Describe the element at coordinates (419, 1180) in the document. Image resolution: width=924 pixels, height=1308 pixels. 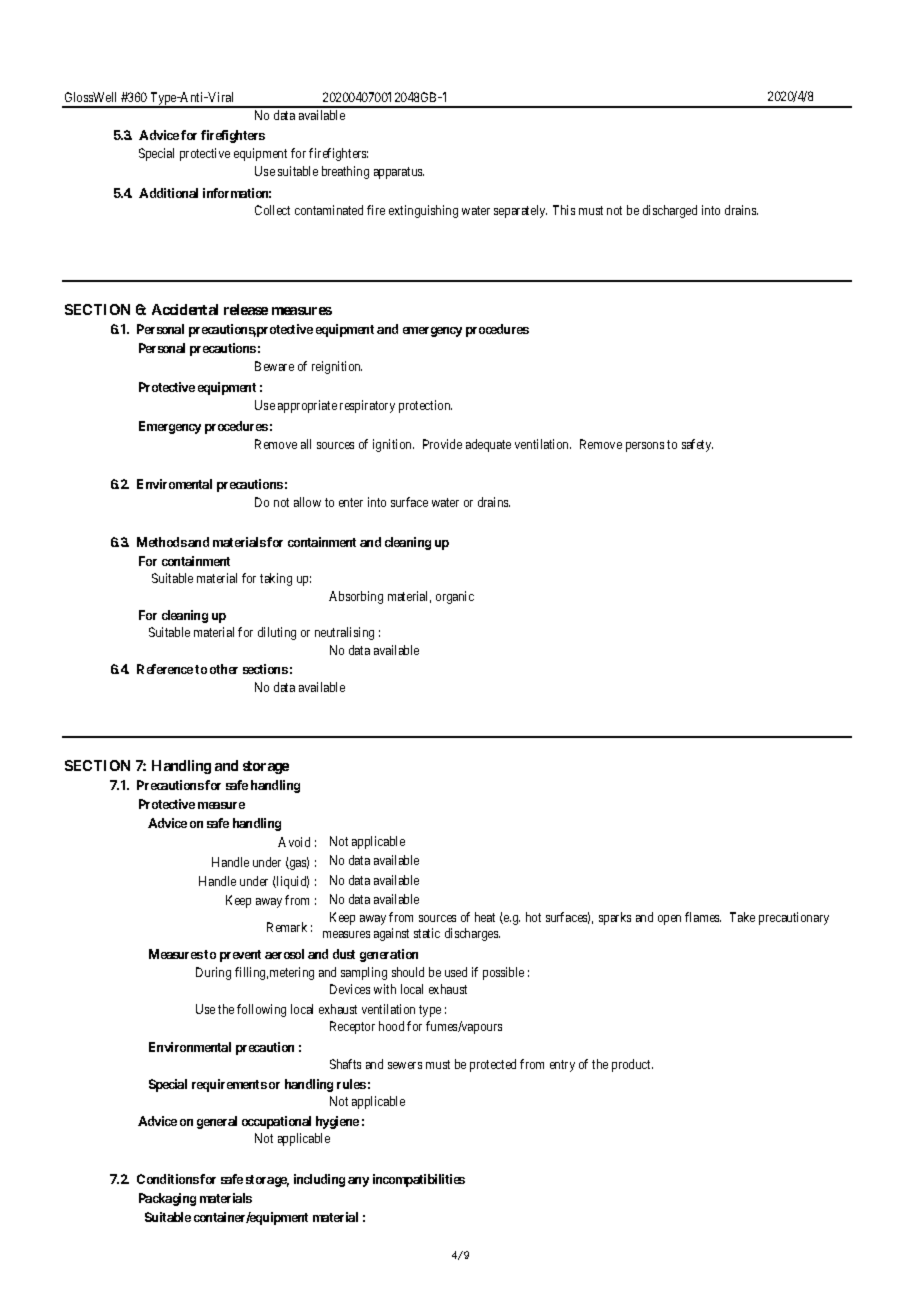
I see `incompatibilities` at that location.
